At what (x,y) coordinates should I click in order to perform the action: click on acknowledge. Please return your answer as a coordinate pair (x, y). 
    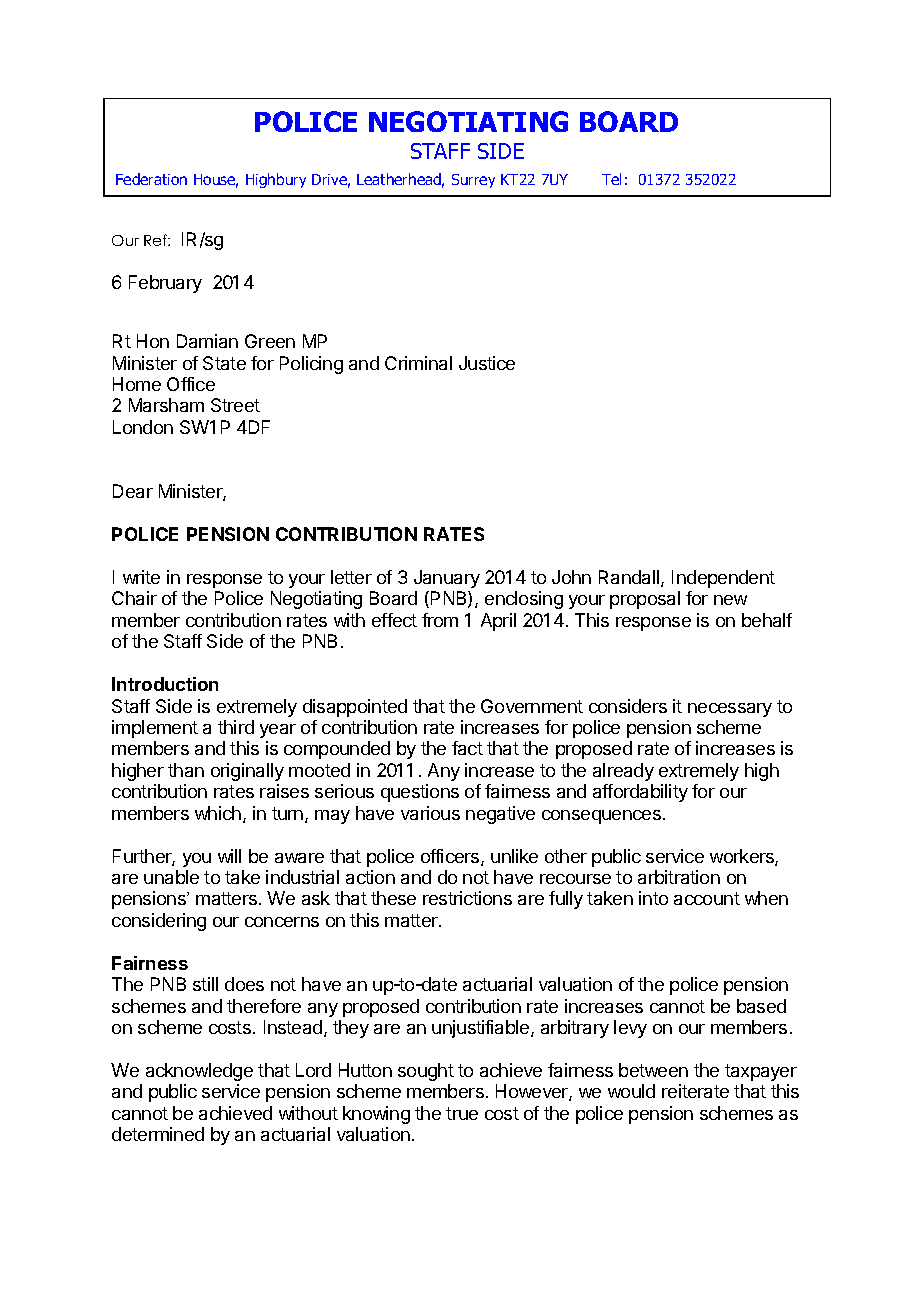
    Looking at the image, I should click on (199, 1072).
